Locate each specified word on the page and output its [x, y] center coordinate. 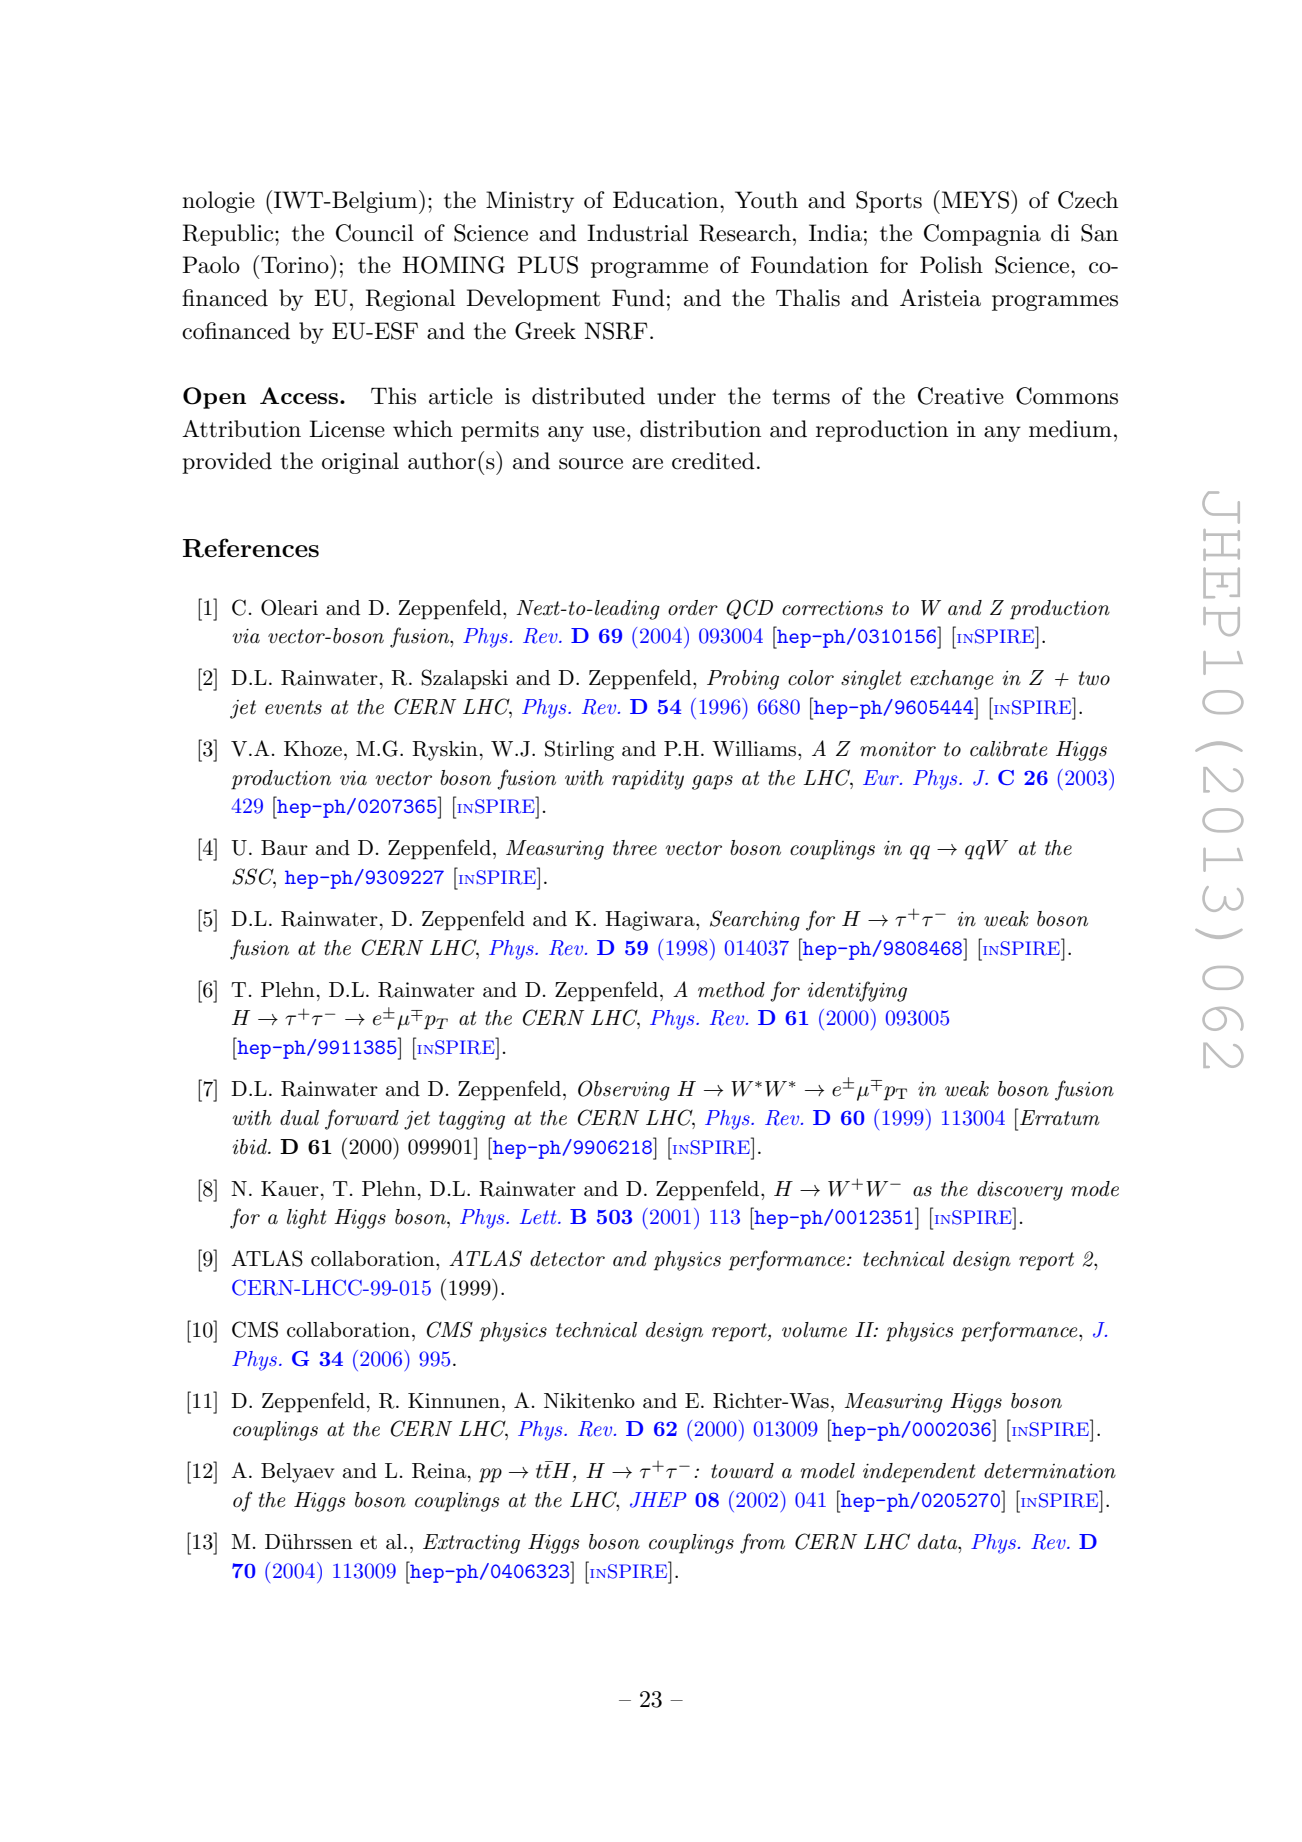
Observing [624, 1090]
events [293, 707]
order [693, 608]
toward [742, 1471]
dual [299, 1118]
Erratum [1060, 1118]
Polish [951, 265]
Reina [440, 1471]
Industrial [637, 233]
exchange [951, 680]
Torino [296, 264]
